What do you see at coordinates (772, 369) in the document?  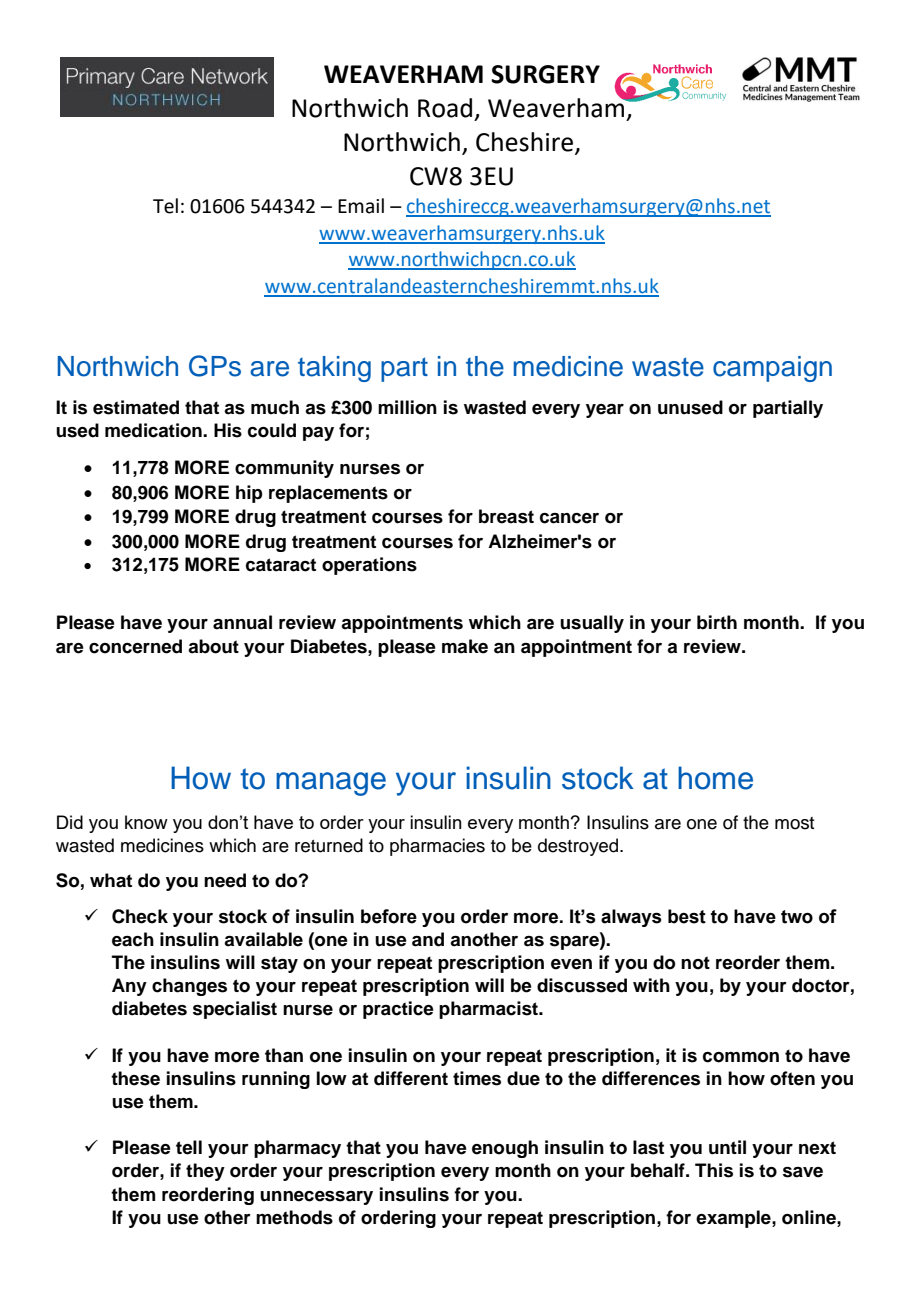 I see `campaign` at bounding box center [772, 369].
